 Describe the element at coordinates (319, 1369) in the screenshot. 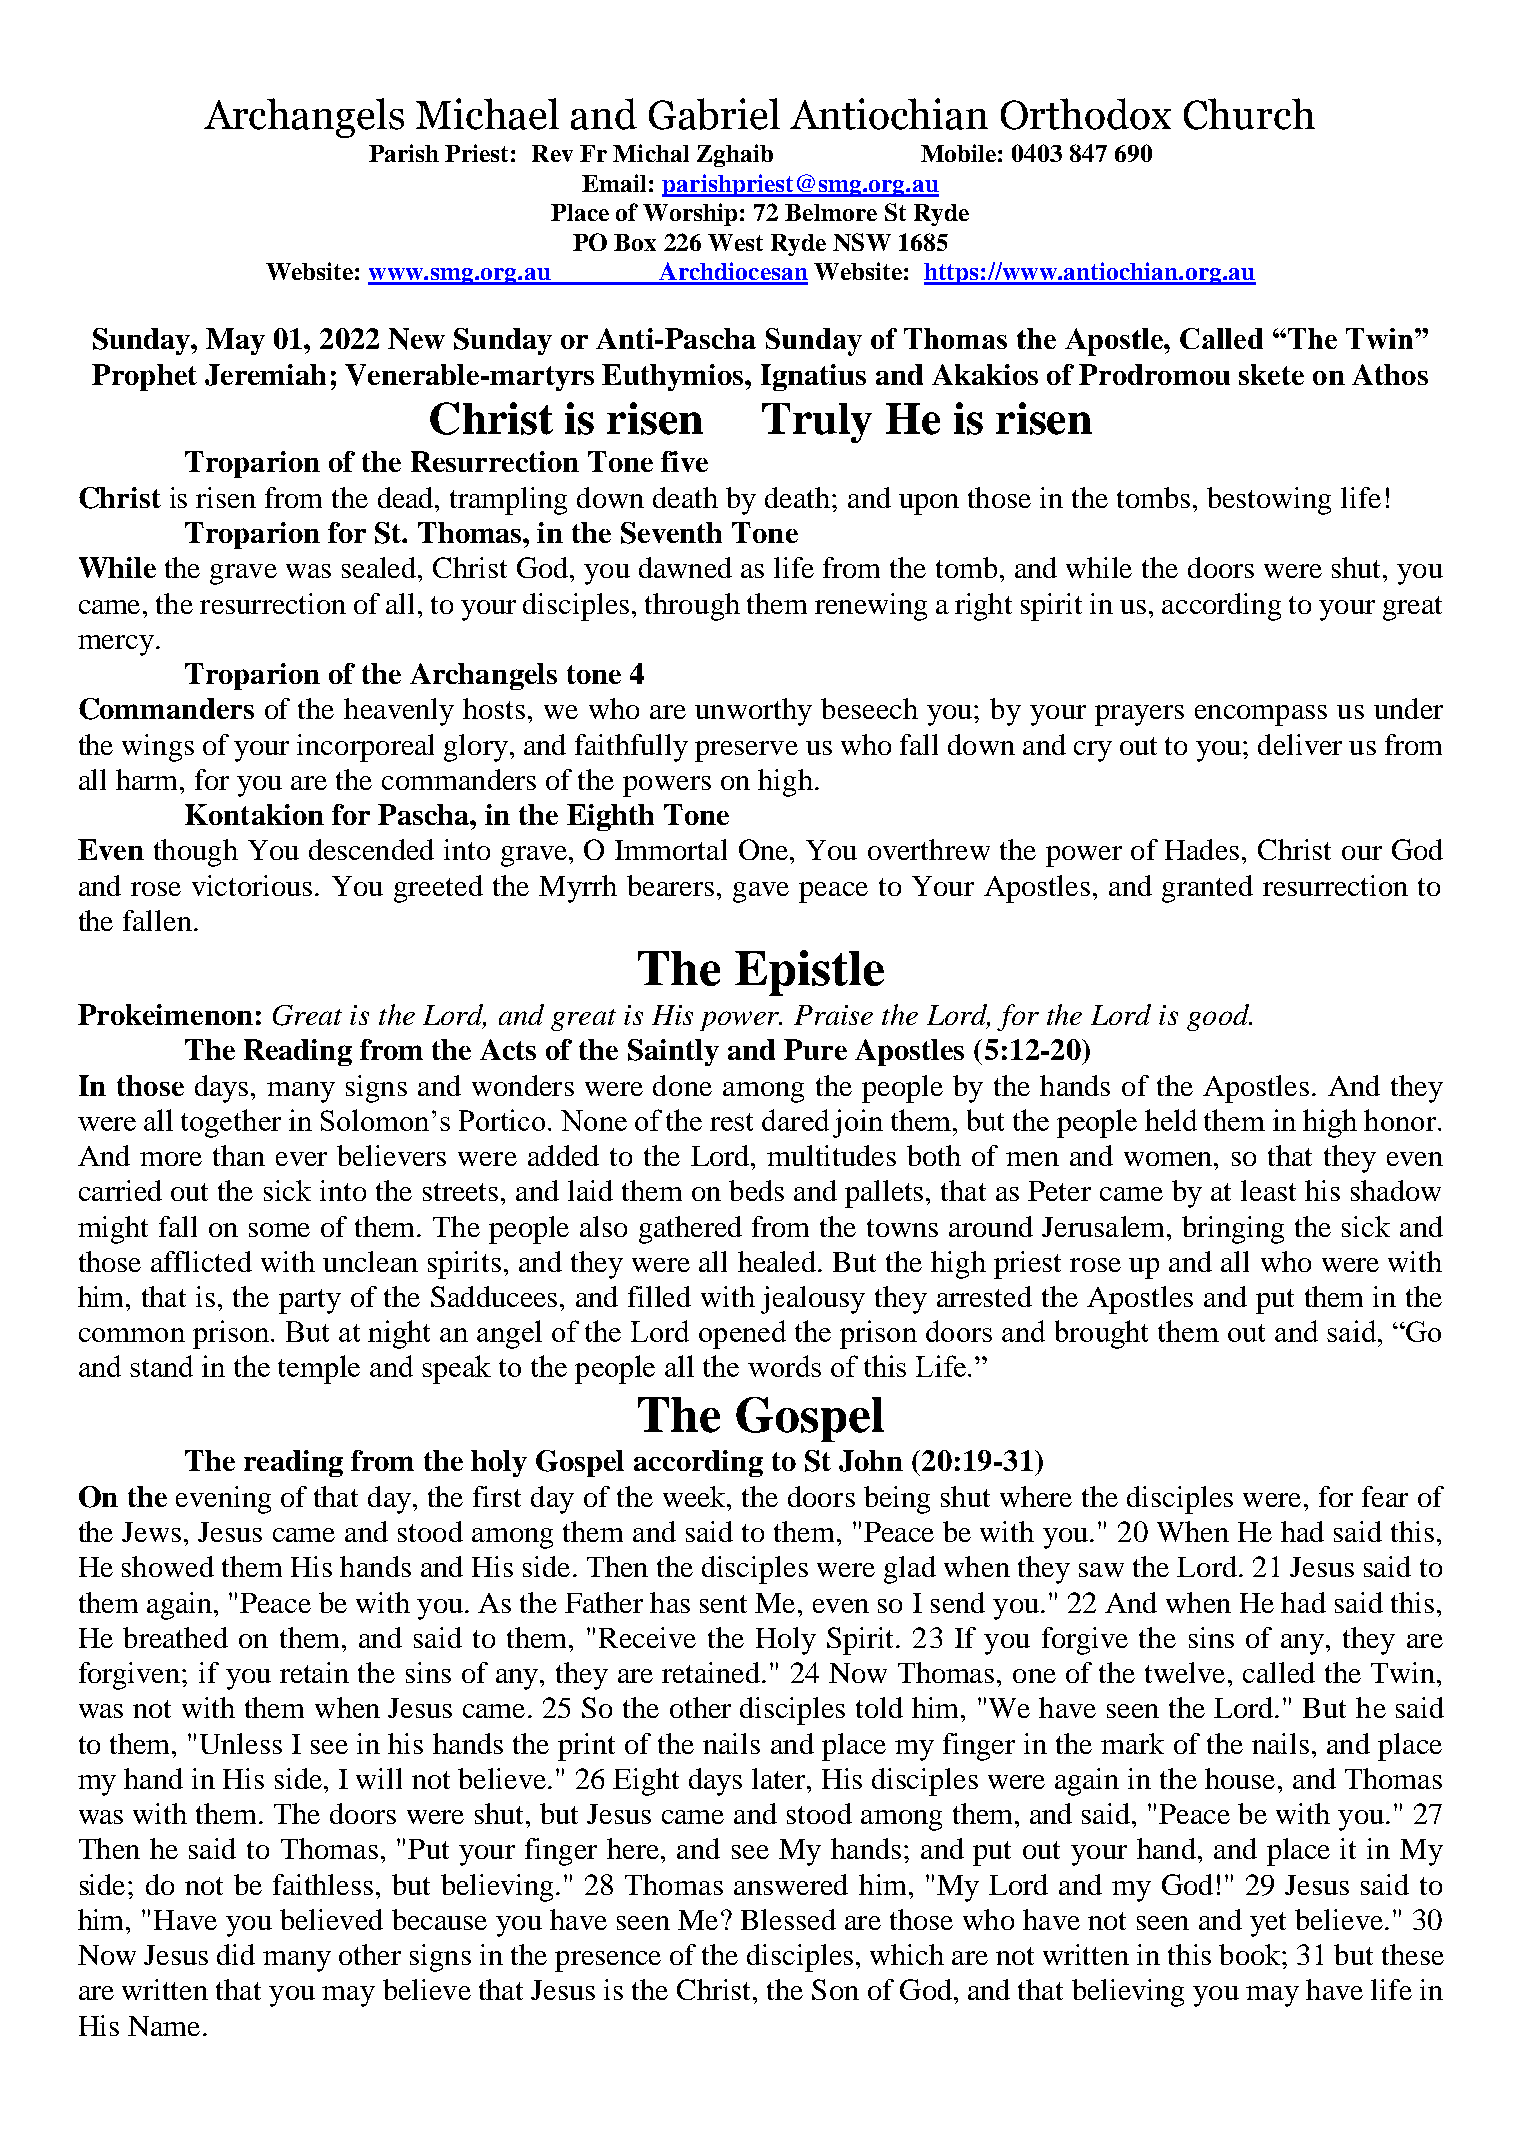

I see `temple` at that location.
